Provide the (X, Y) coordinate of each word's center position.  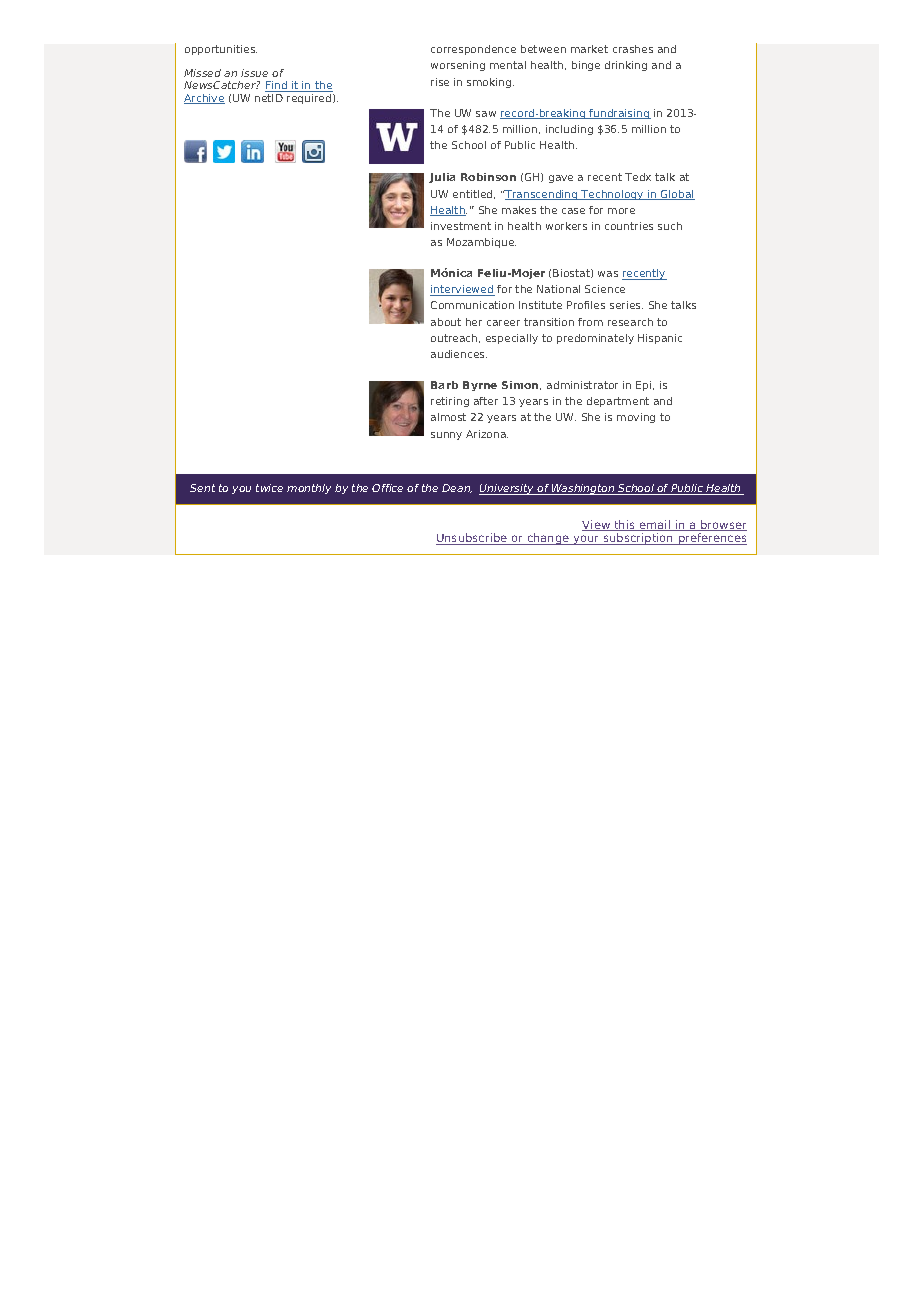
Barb (444, 385)
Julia (442, 178)
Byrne (480, 386)
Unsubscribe (473, 539)
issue (254, 73)
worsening (458, 66)
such (670, 226)
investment (461, 226)
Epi (645, 386)
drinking (626, 66)
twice (269, 488)
